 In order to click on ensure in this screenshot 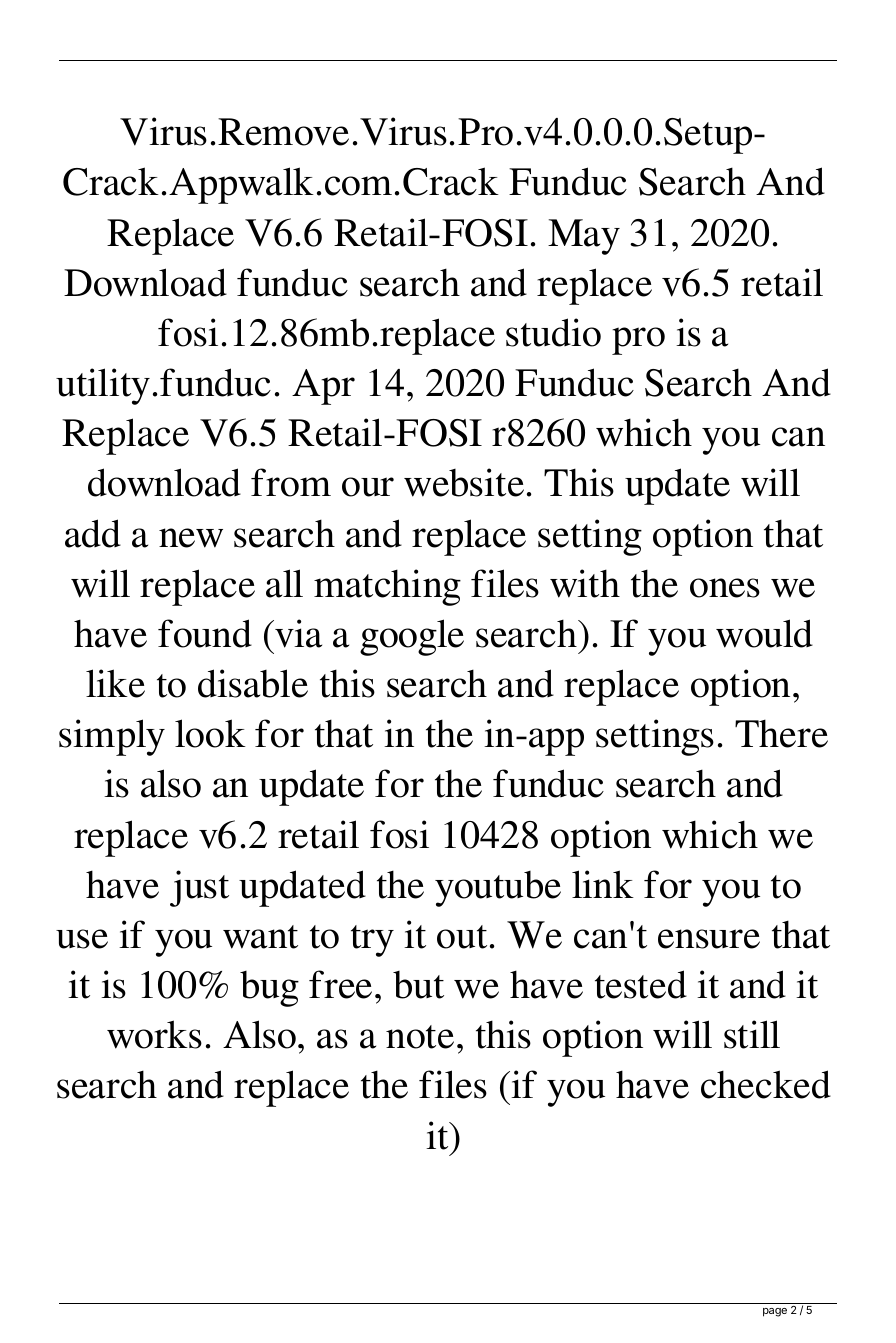, I will do `click(709, 939)`.
